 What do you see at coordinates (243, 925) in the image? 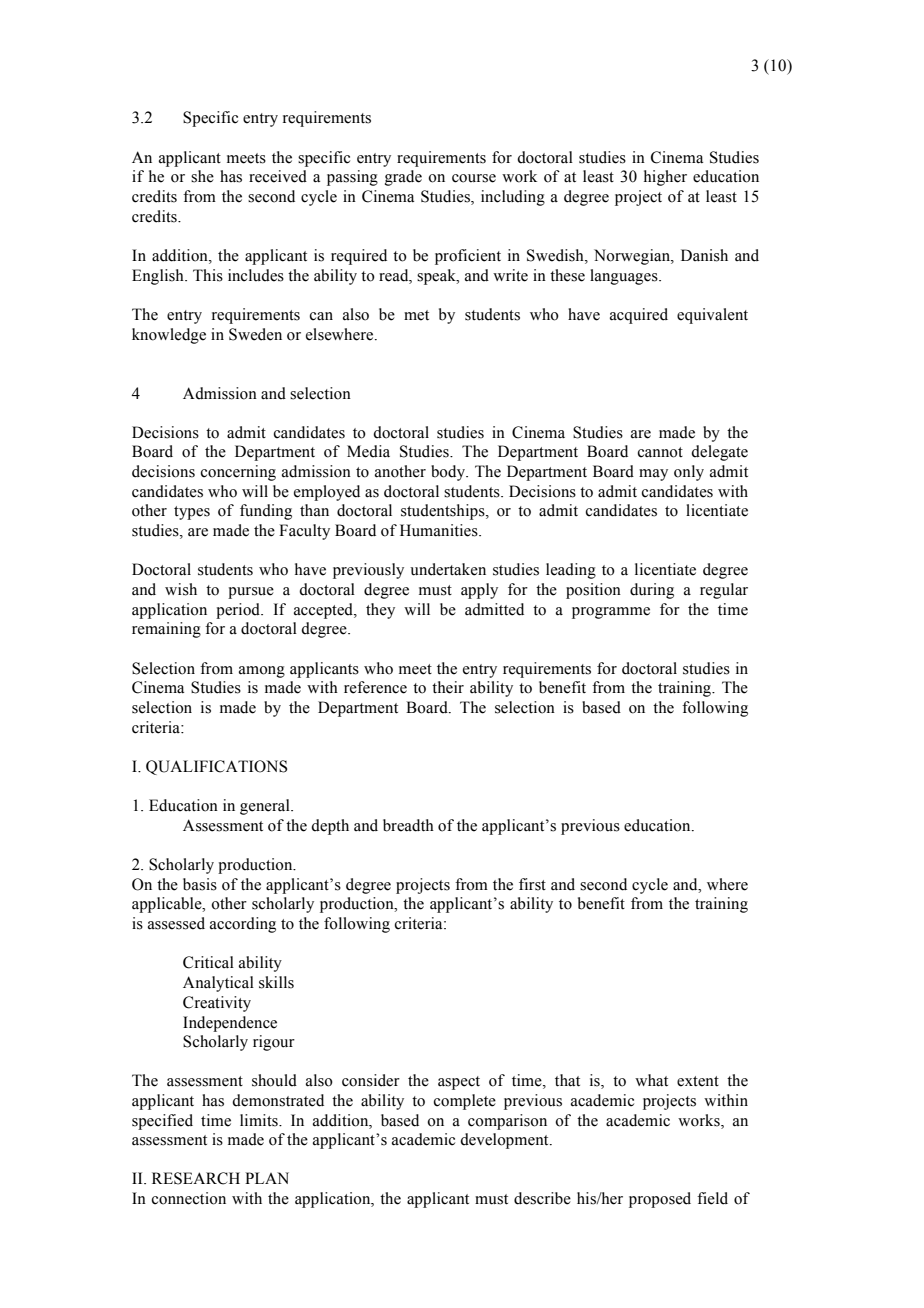
I see `according` at bounding box center [243, 925].
